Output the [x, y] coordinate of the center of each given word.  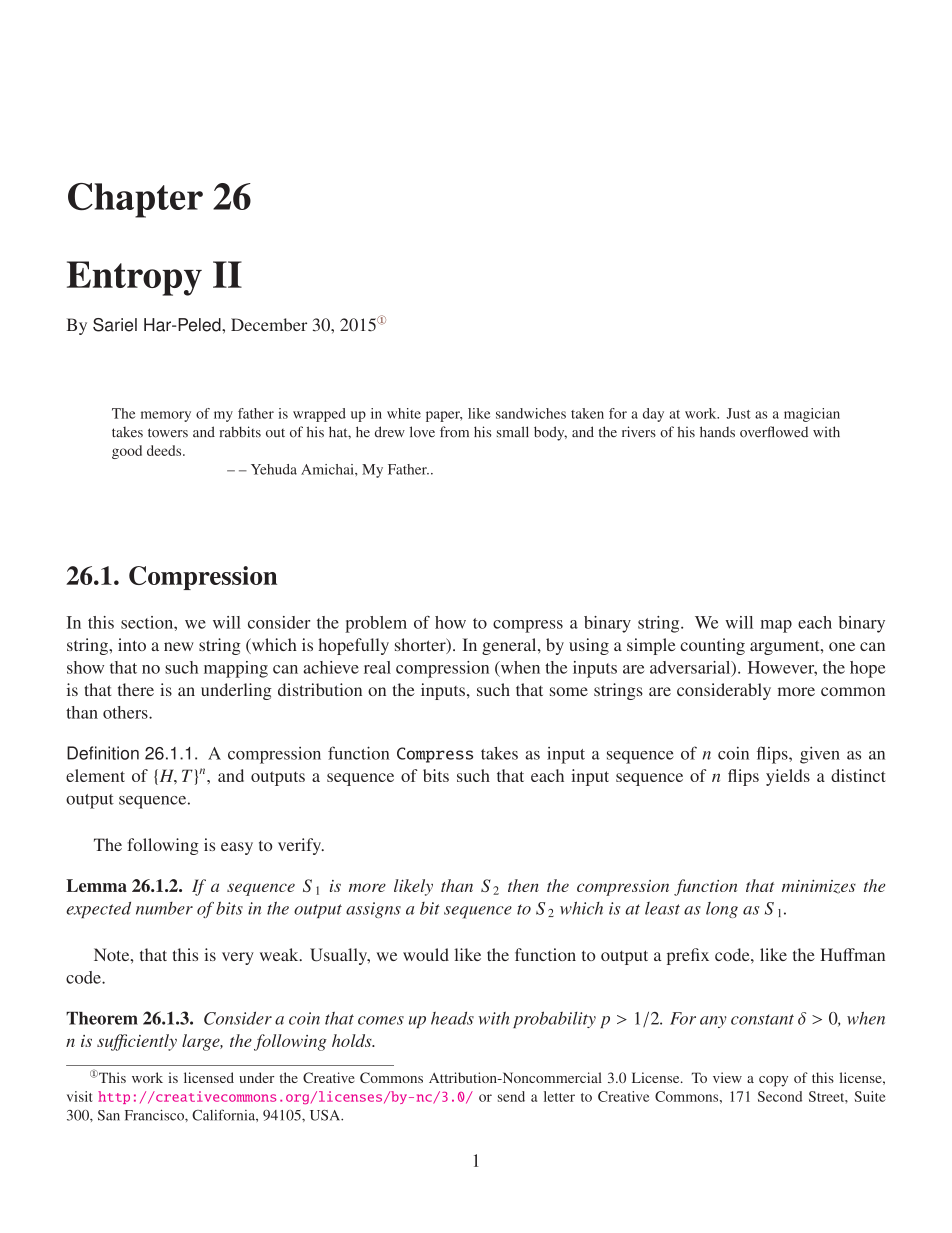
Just [738, 413]
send [511, 1096]
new [179, 646]
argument [786, 647]
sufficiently [137, 1042]
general [510, 646]
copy [773, 1081]
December [269, 324]
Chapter [135, 200]
